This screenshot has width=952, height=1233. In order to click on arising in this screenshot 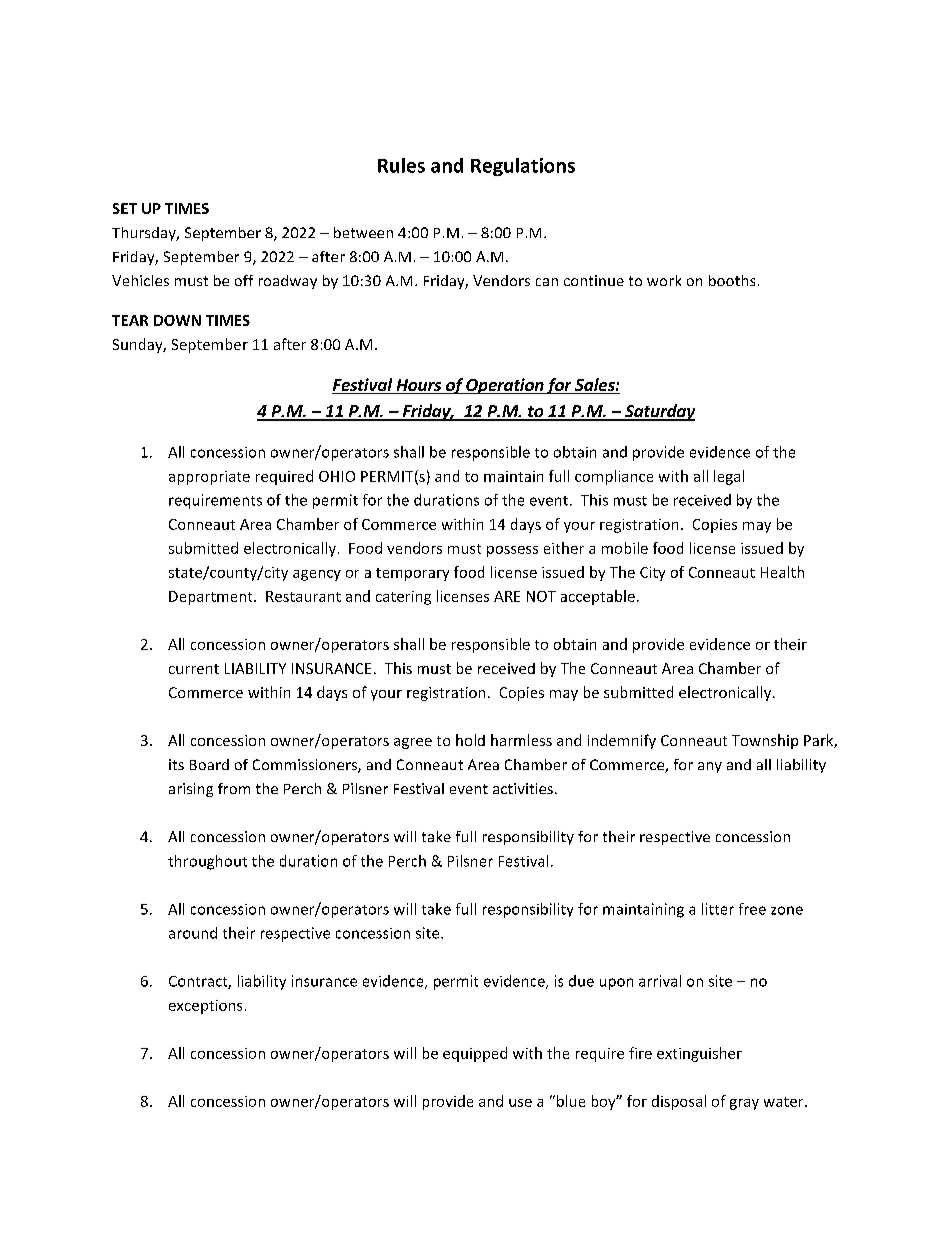, I will do `click(191, 790)`.
